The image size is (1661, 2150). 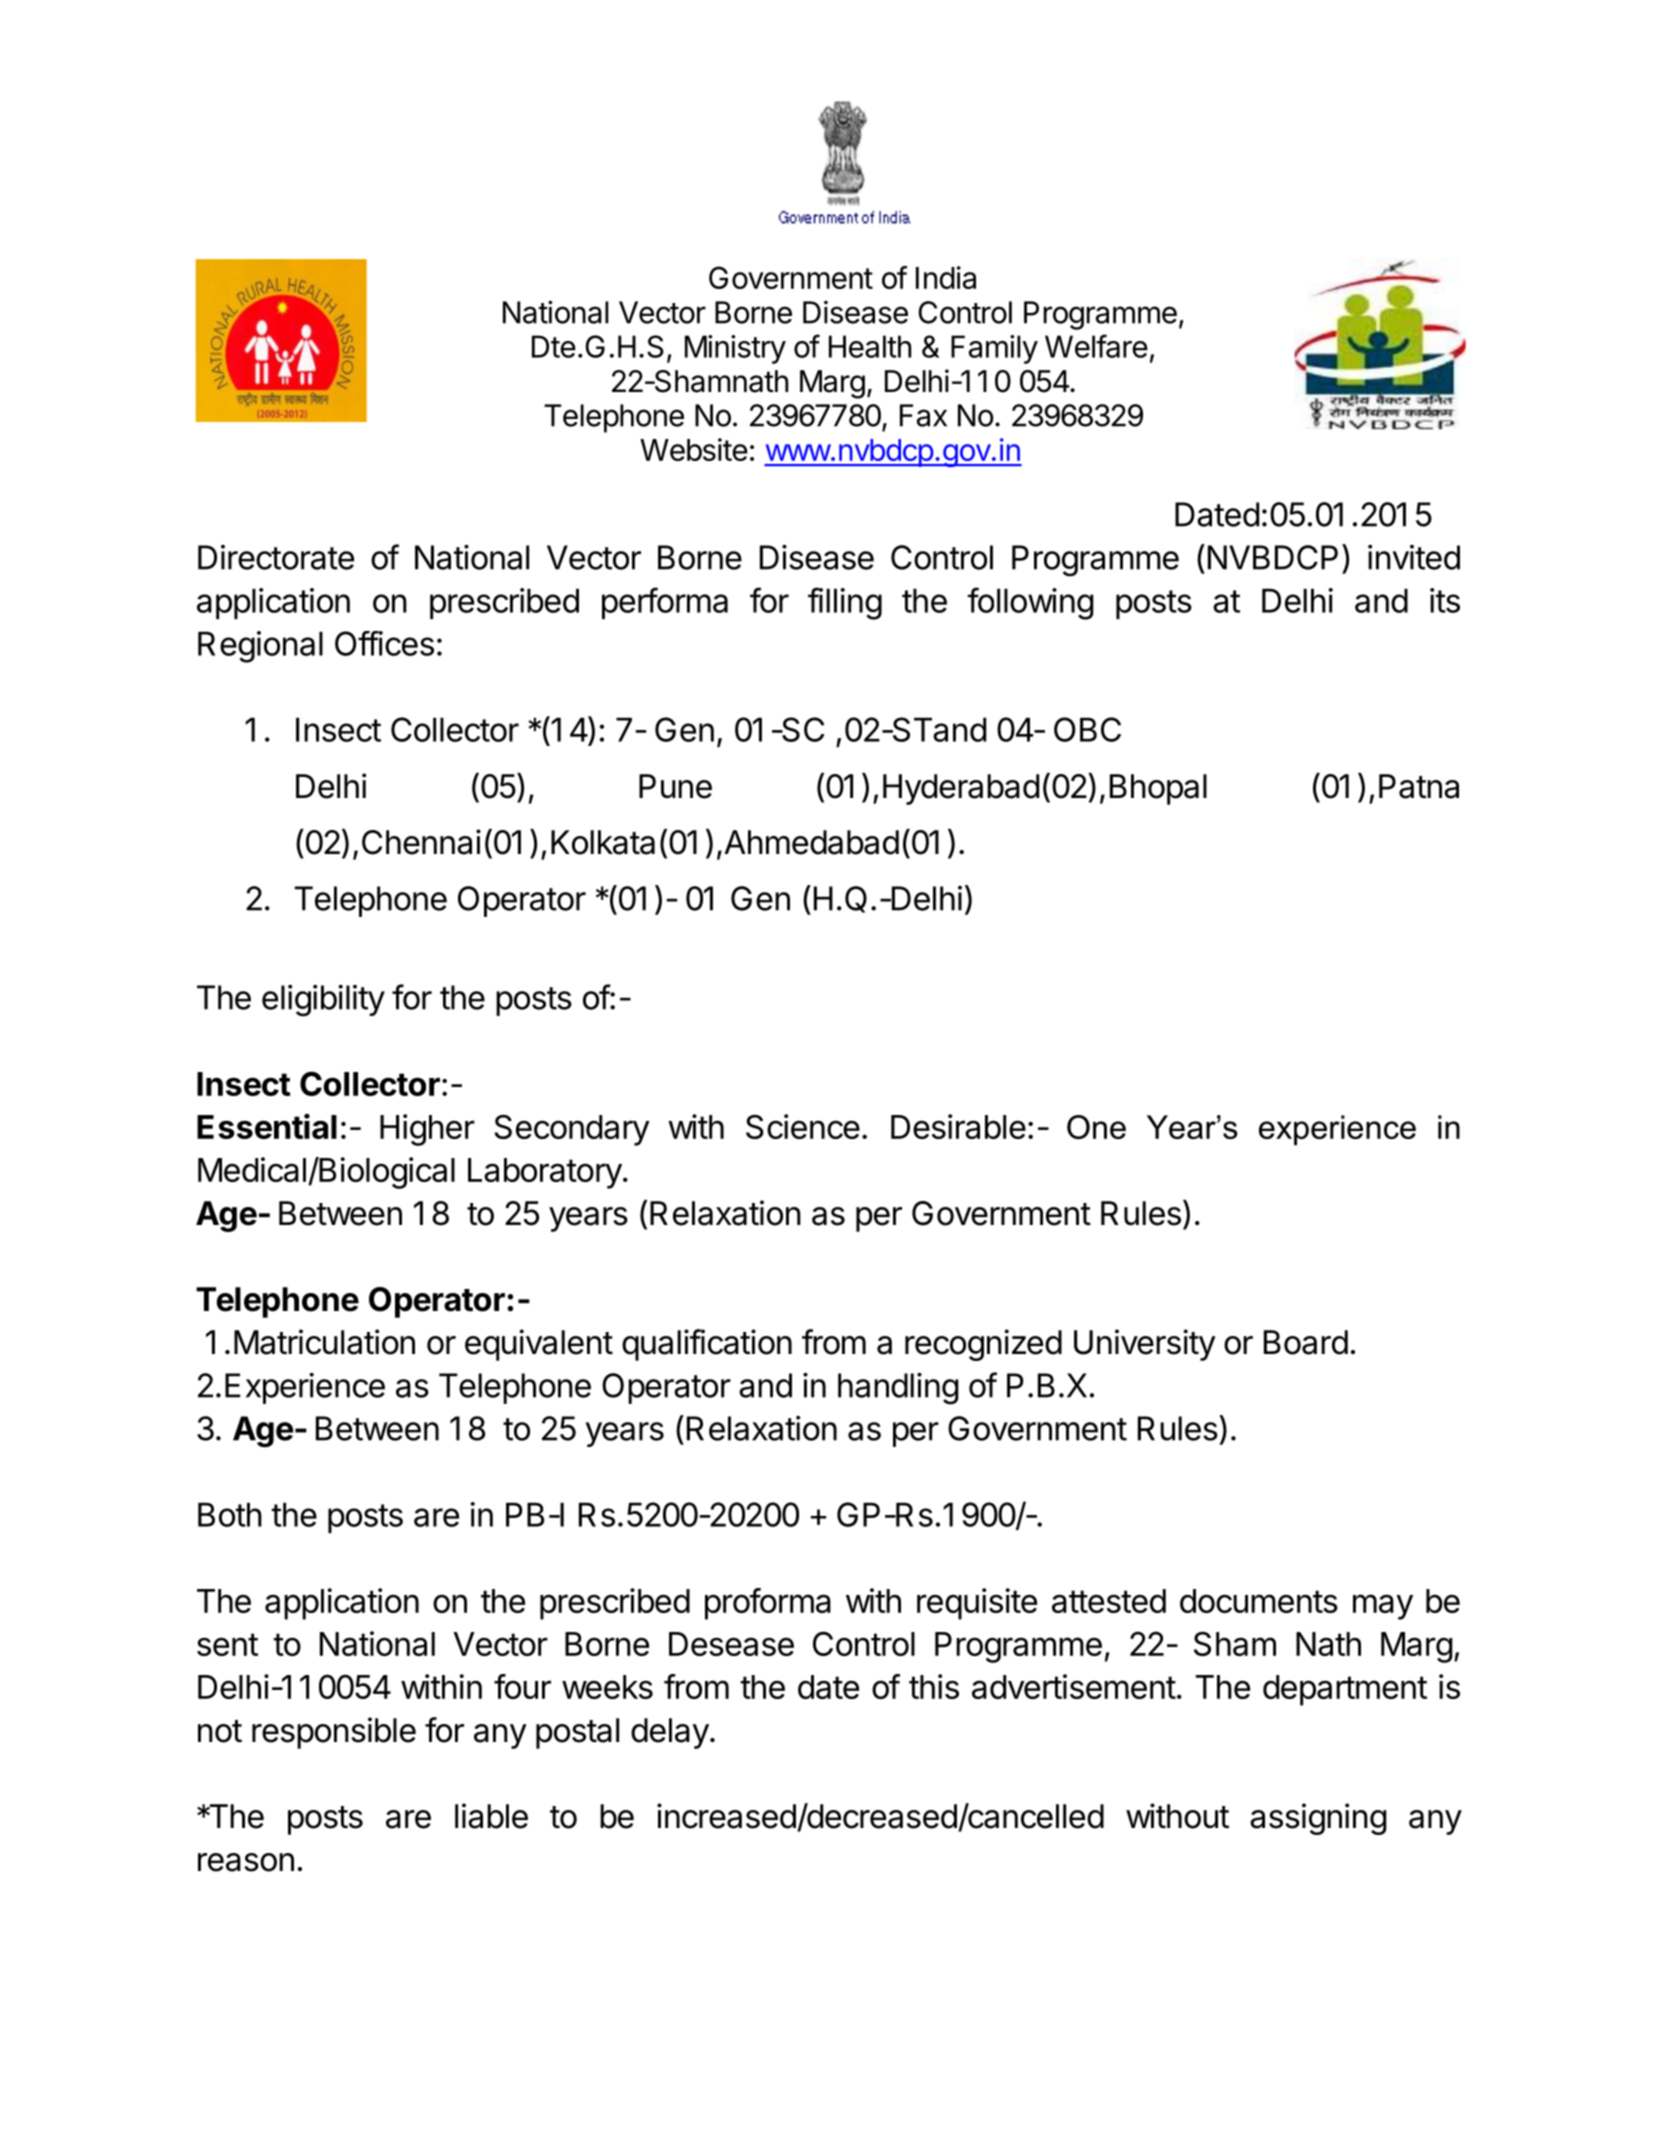 I want to click on eligibility, so click(x=323, y=1001).
